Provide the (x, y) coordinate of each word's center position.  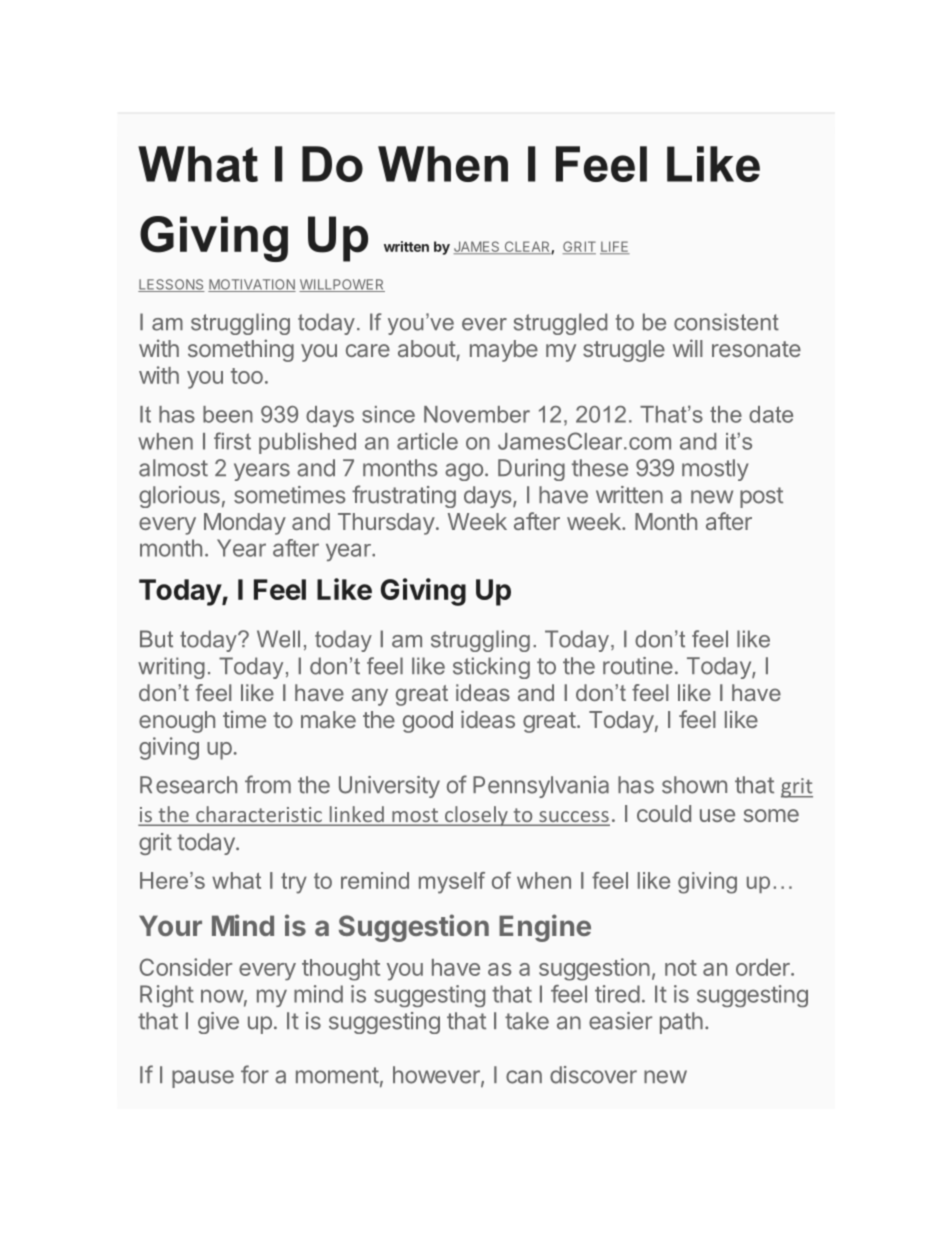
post (761, 497)
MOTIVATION (252, 285)
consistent (726, 322)
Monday (245, 524)
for (255, 1074)
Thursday (386, 524)
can (524, 1077)
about (427, 348)
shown (694, 785)
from (268, 784)
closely (476, 816)
